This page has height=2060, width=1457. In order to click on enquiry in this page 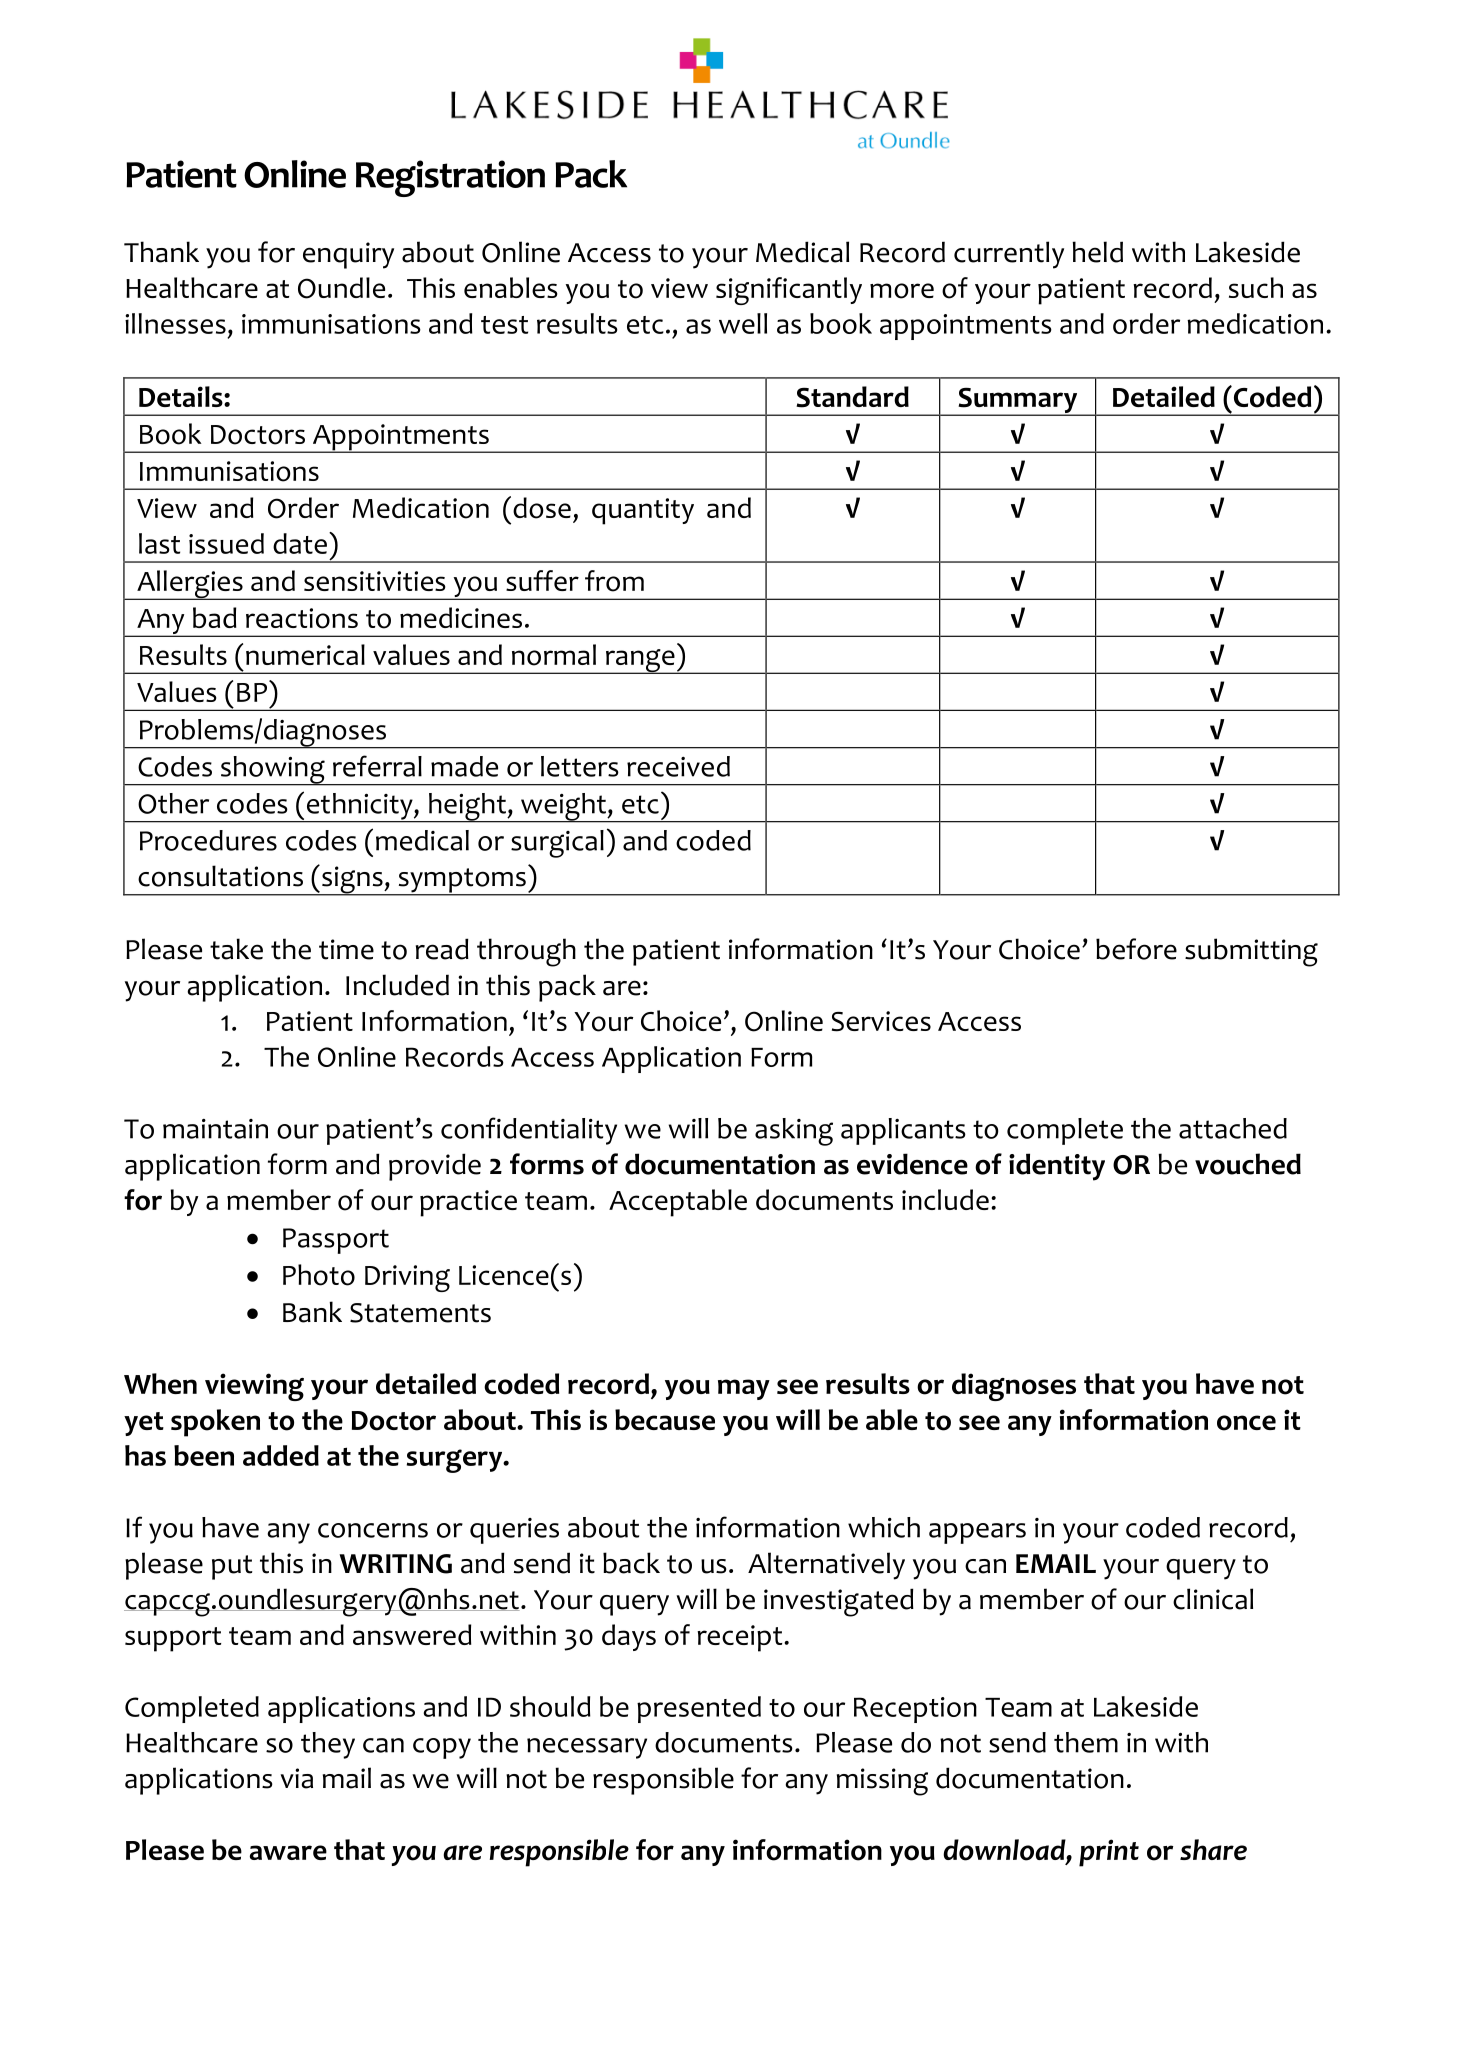, I will do `click(348, 255)`.
